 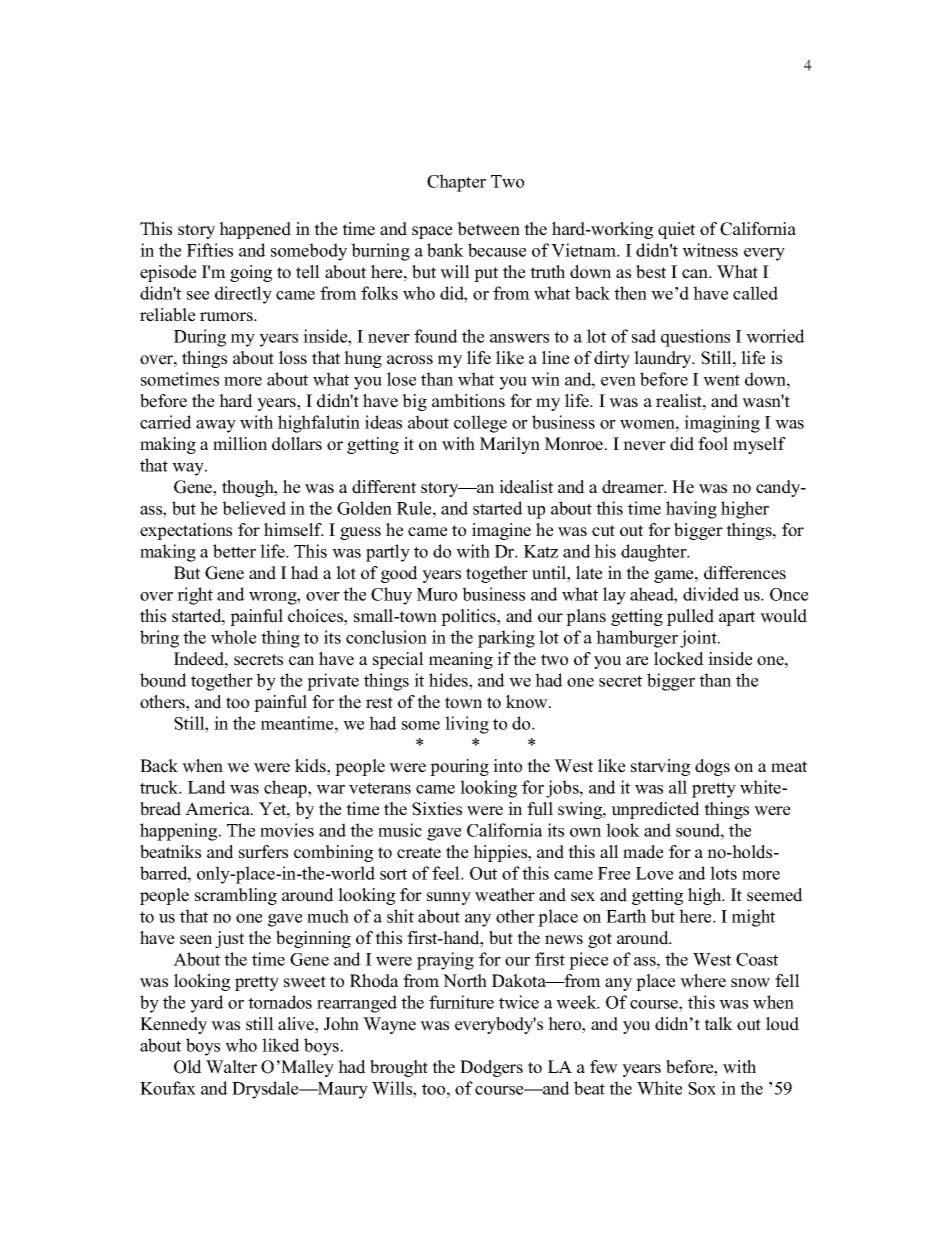 What do you see at coordinates (488, 229) in the page?
I see `between` at bounding box center [488, 229].
